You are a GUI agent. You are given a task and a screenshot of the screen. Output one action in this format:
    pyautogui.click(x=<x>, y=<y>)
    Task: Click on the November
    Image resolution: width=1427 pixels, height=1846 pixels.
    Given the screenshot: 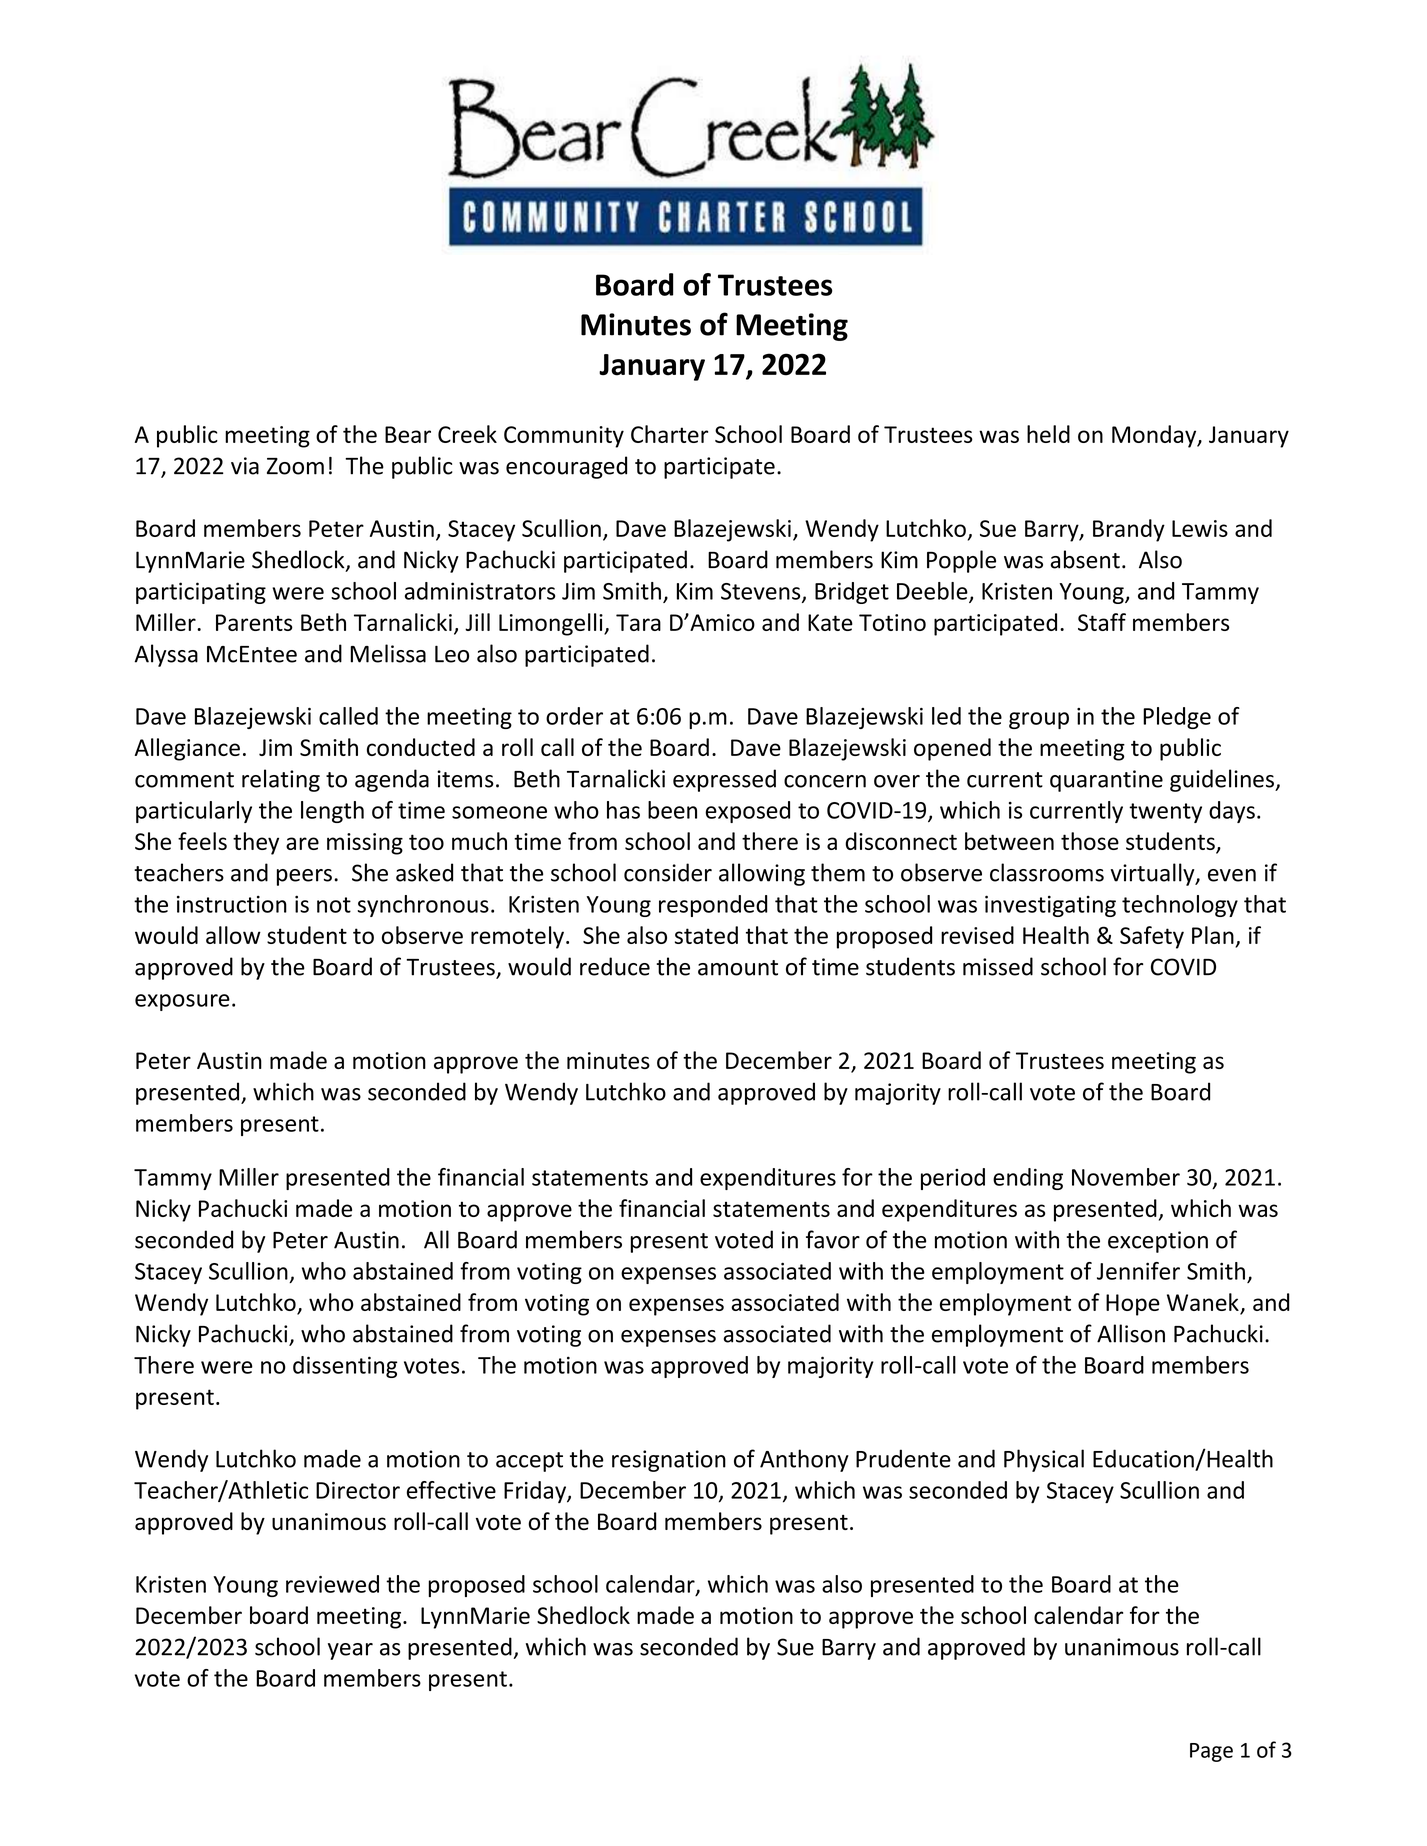 What is the action you would take?
    pyautogui.click(x=1126, y=1177)
